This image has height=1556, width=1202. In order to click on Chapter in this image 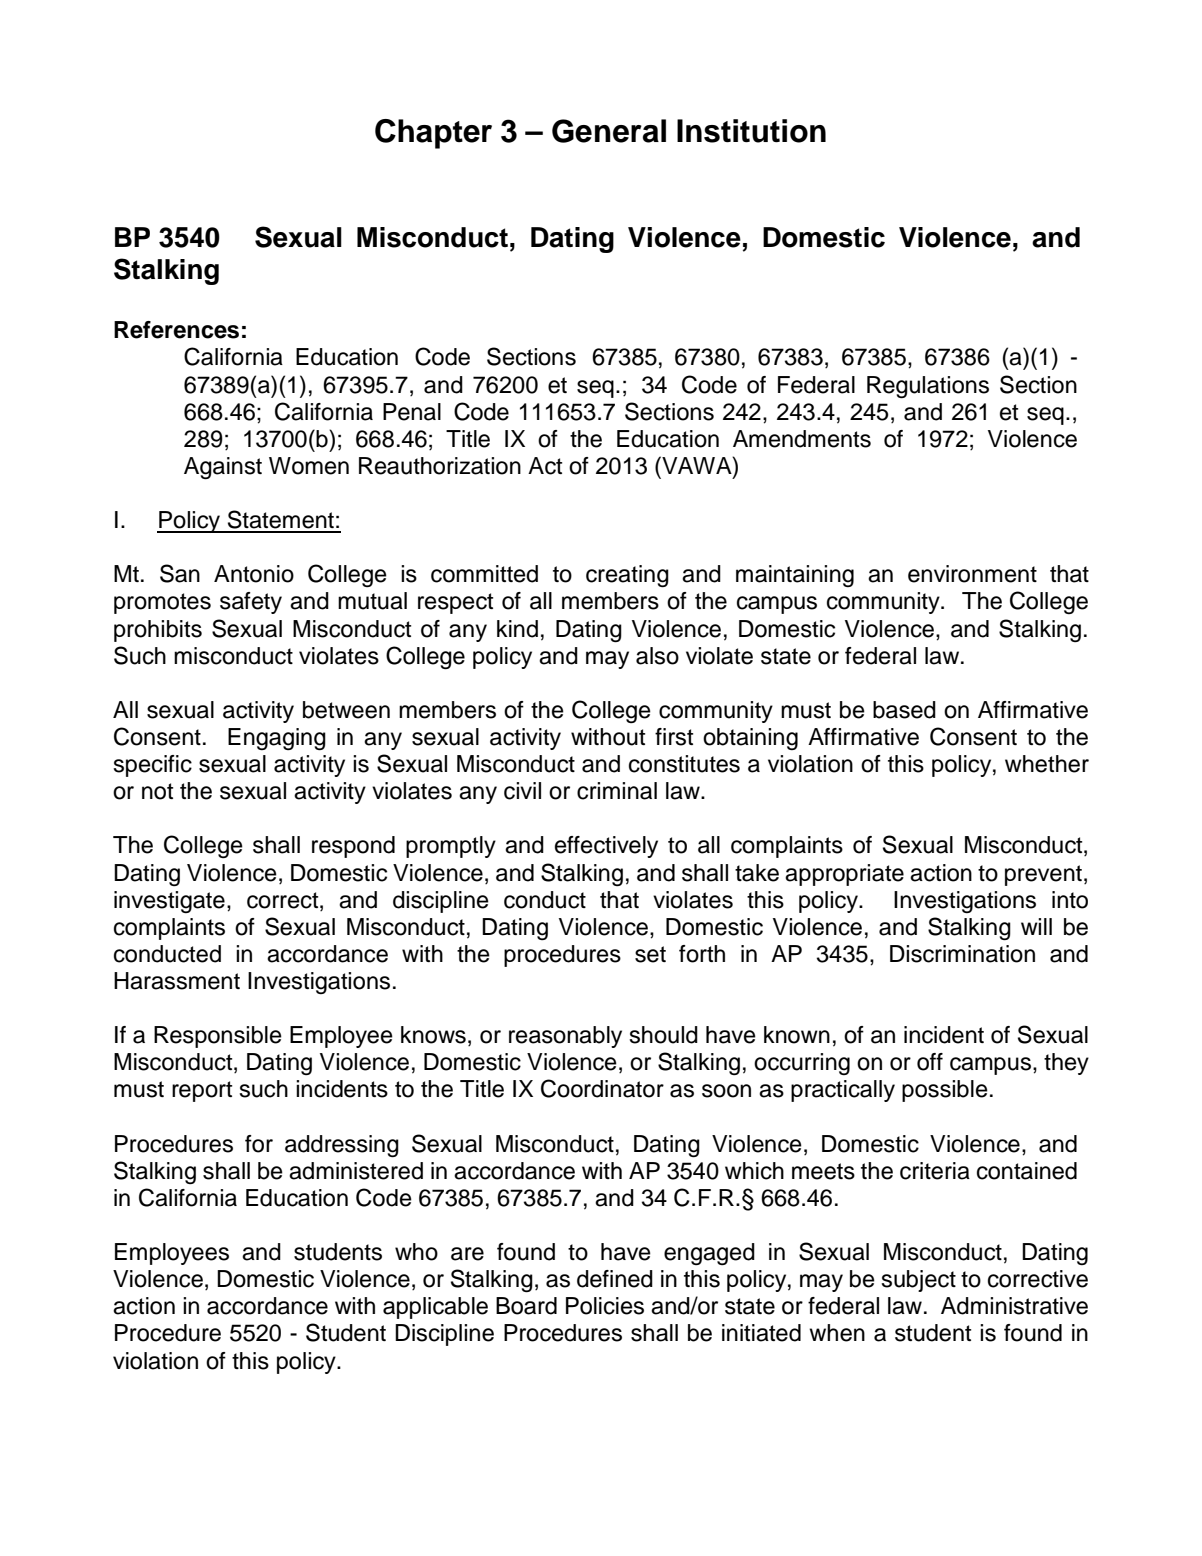, I will do `click(433, 134)`.
